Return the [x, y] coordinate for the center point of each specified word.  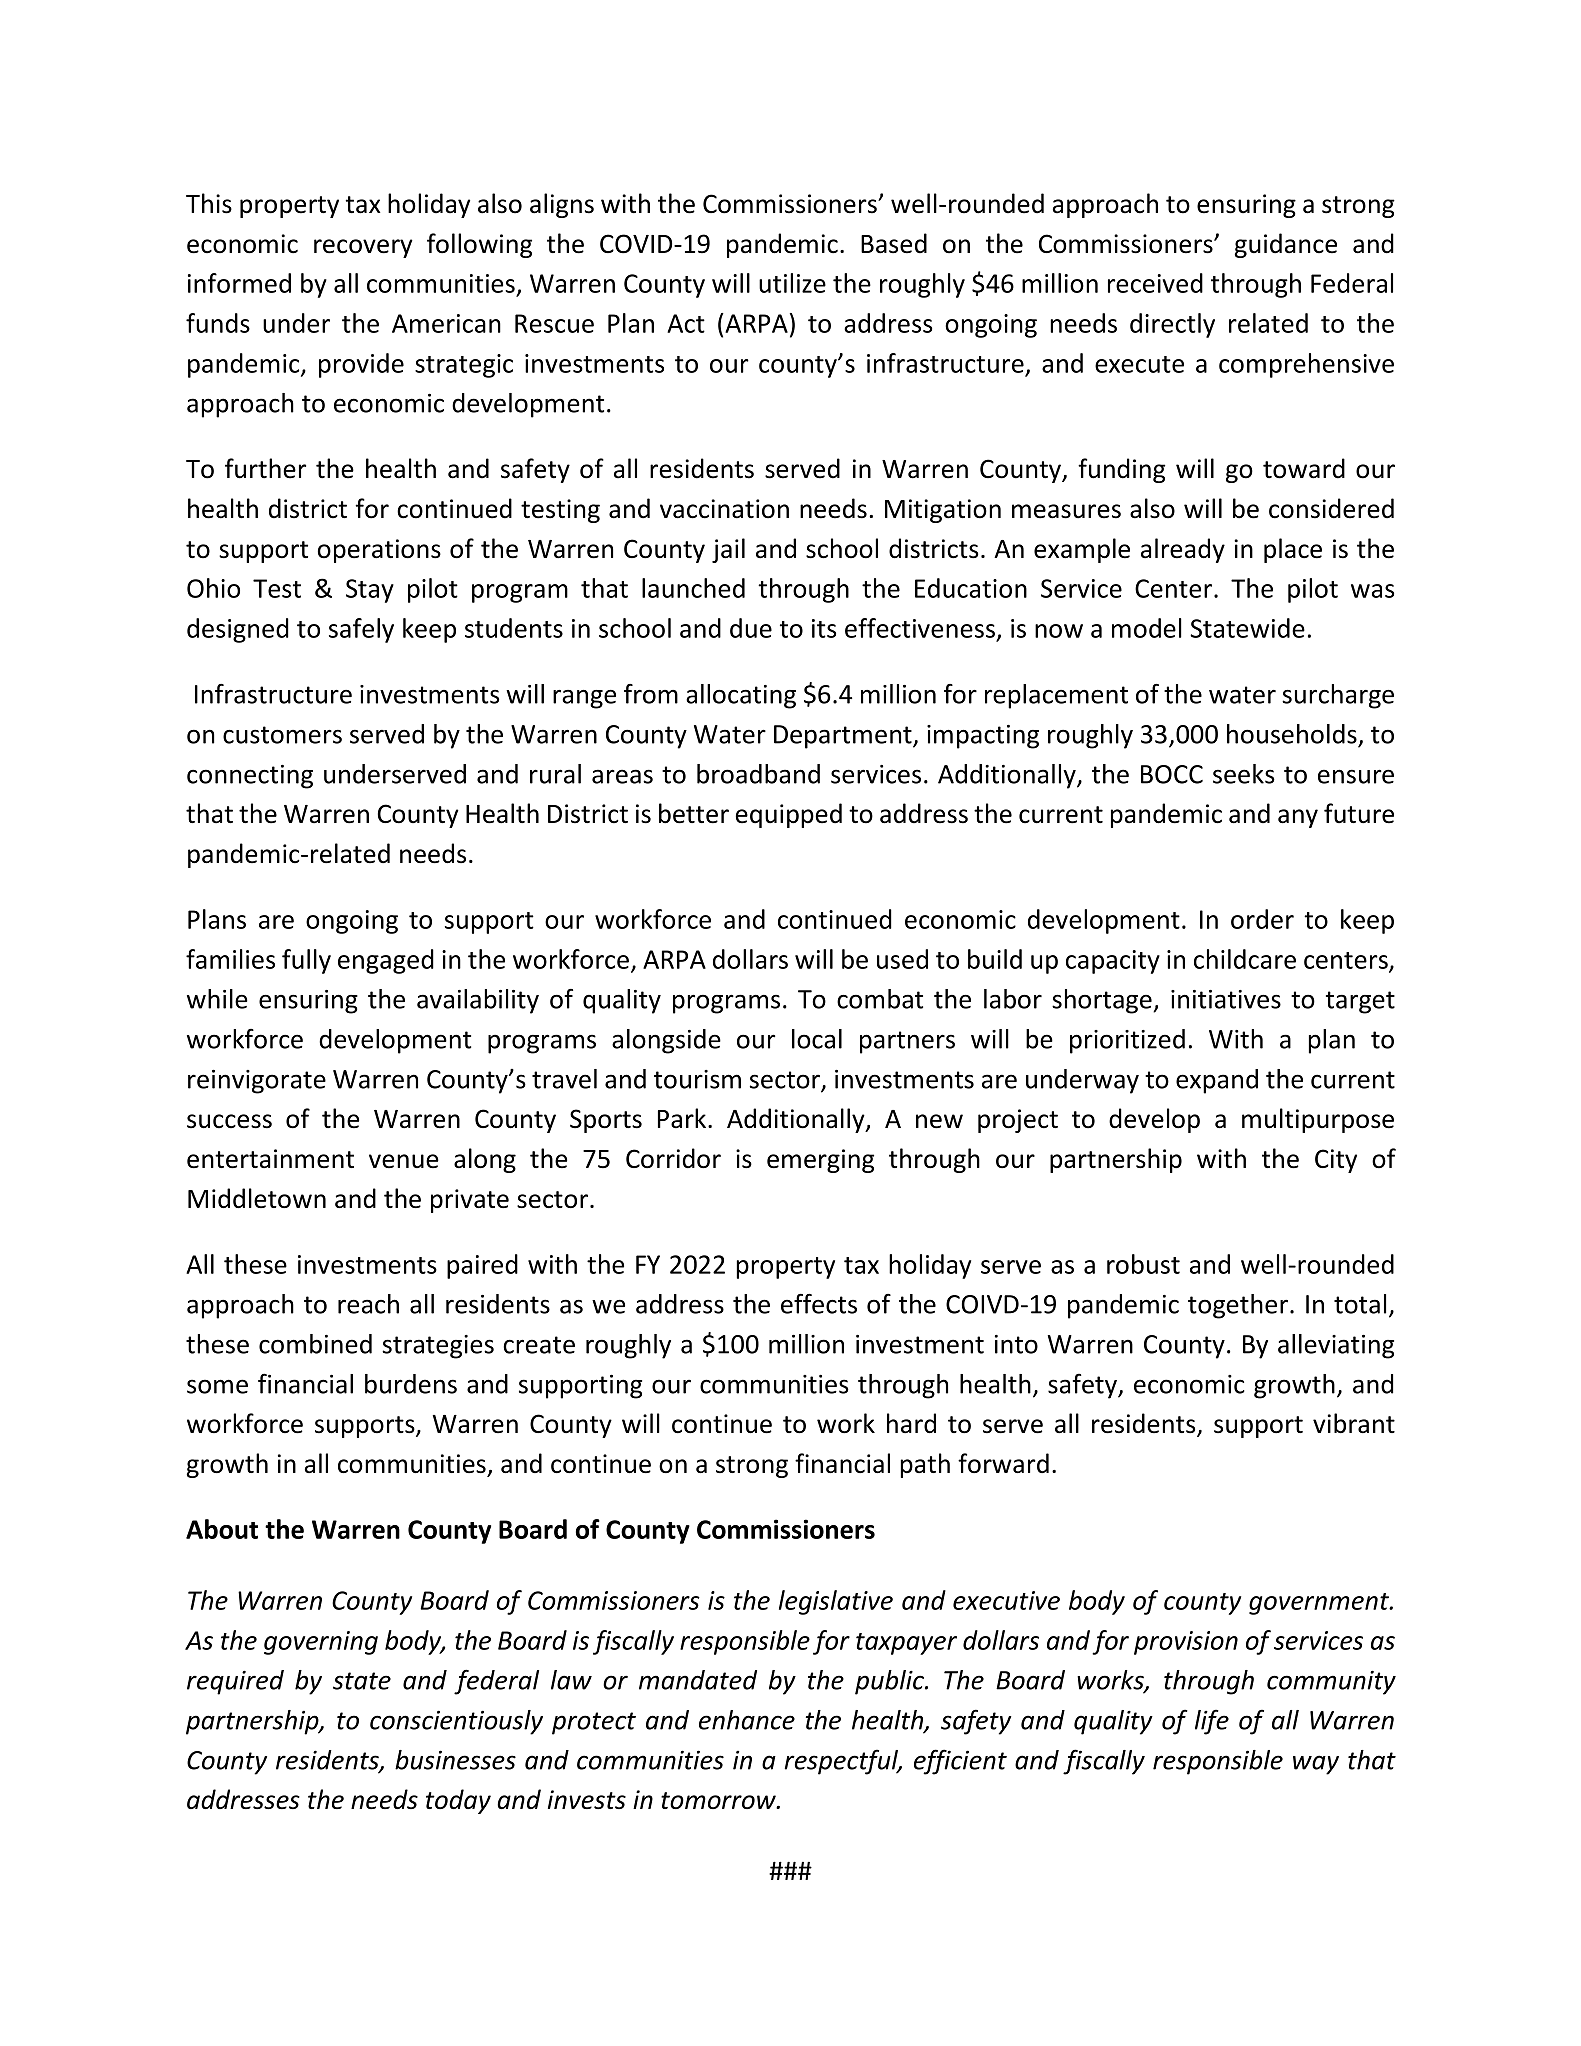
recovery [363, 248]
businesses [455, 1760]
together [1238, 1306]
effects [819, 1304]
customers [282, 735]
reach [368, 1304]
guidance [1286, 245]
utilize [792, 283]
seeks [1244, 774]
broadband [758, 774]
